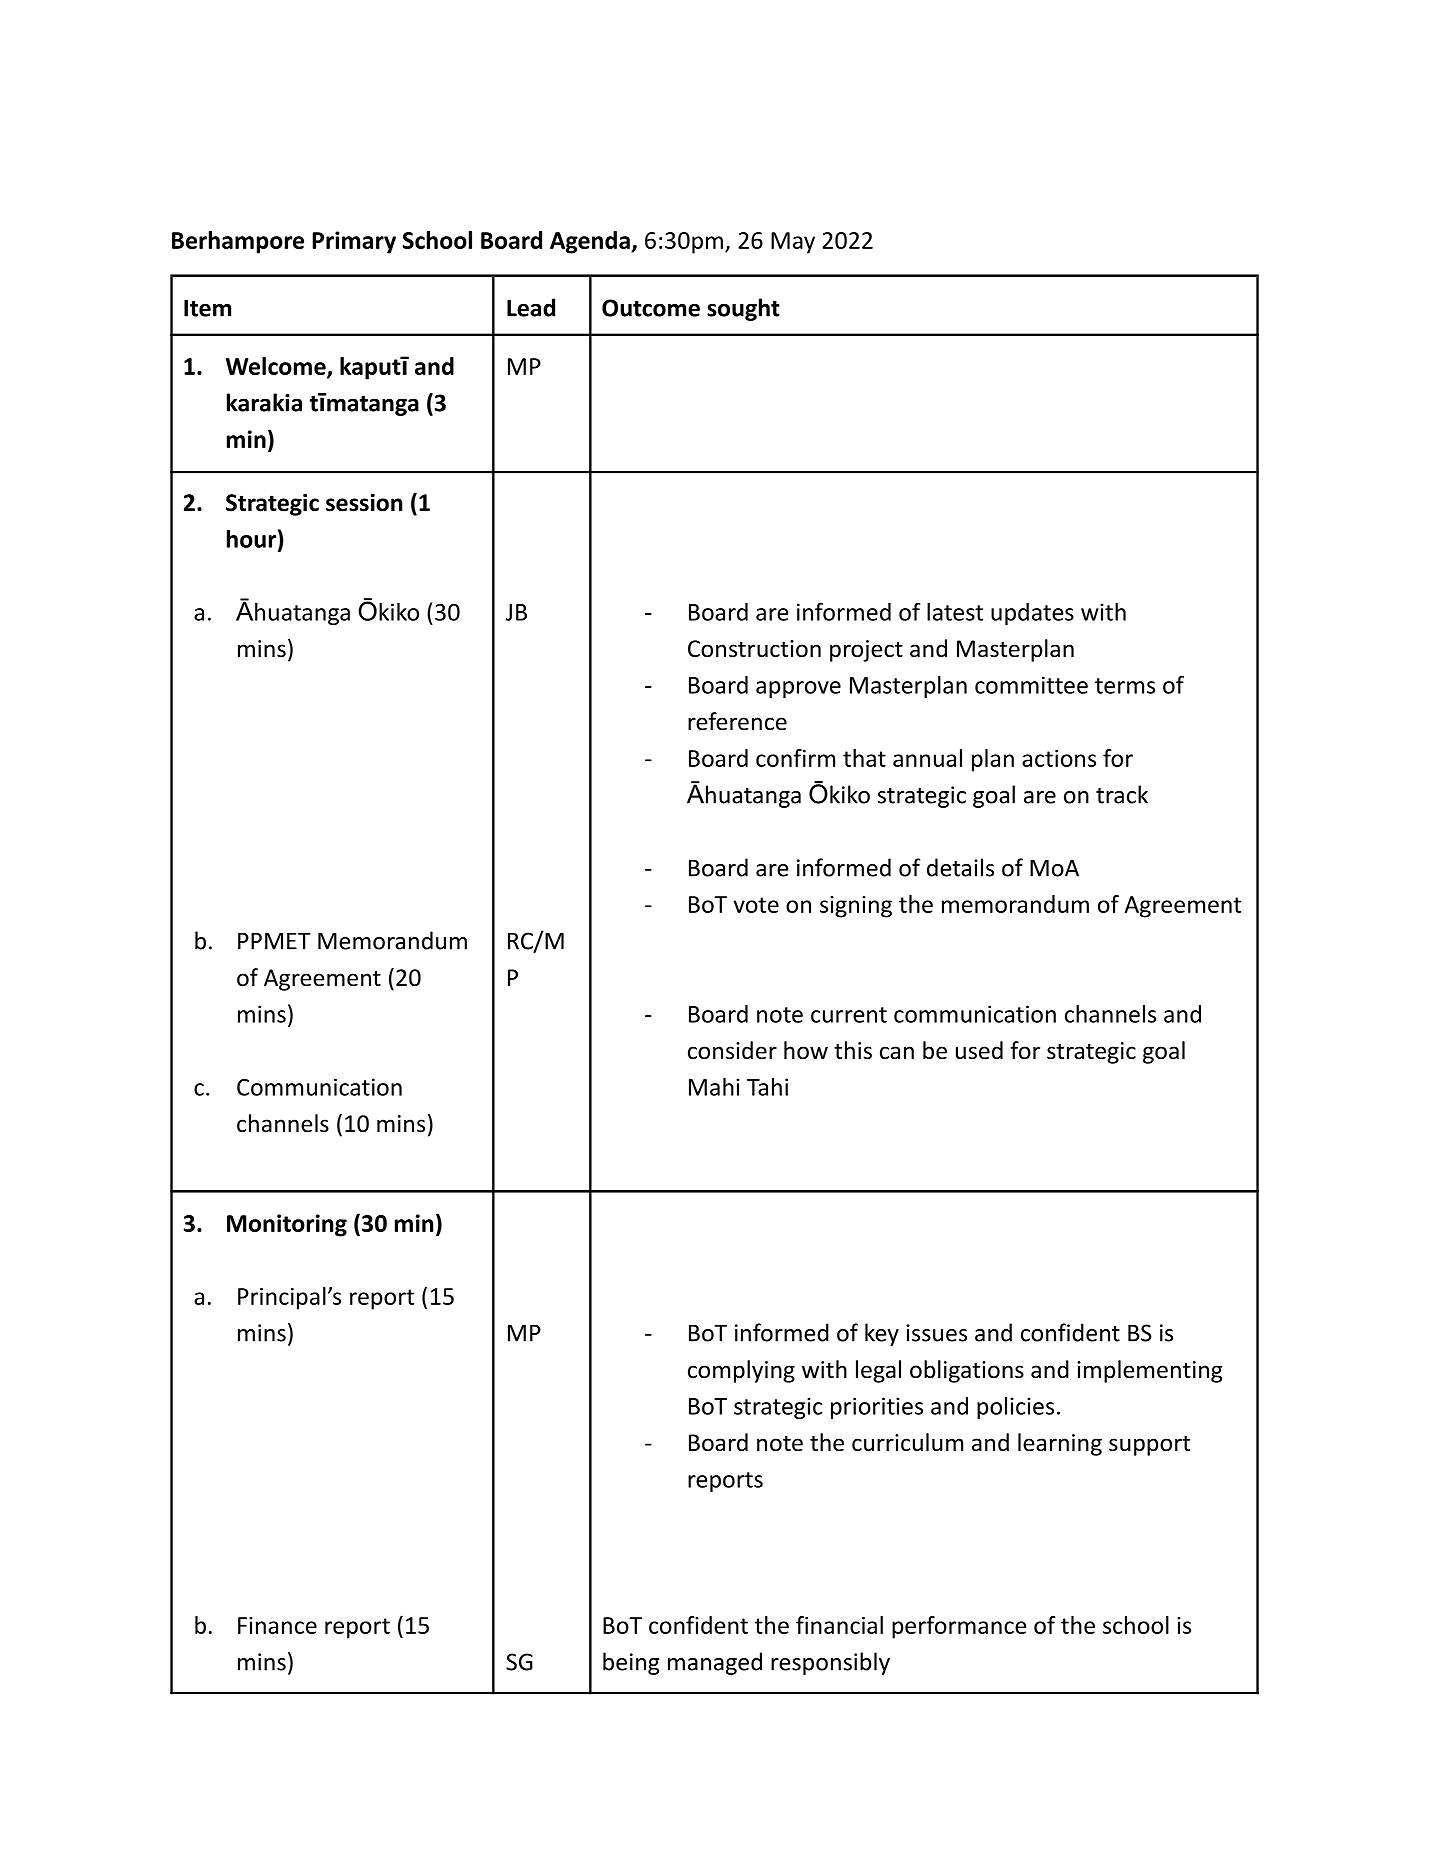 This image has height=1874, width=1448. What do you see at coordinates (287, 1225) in the image?
I see `Monitoring` at bounding box center [287, 1225].
